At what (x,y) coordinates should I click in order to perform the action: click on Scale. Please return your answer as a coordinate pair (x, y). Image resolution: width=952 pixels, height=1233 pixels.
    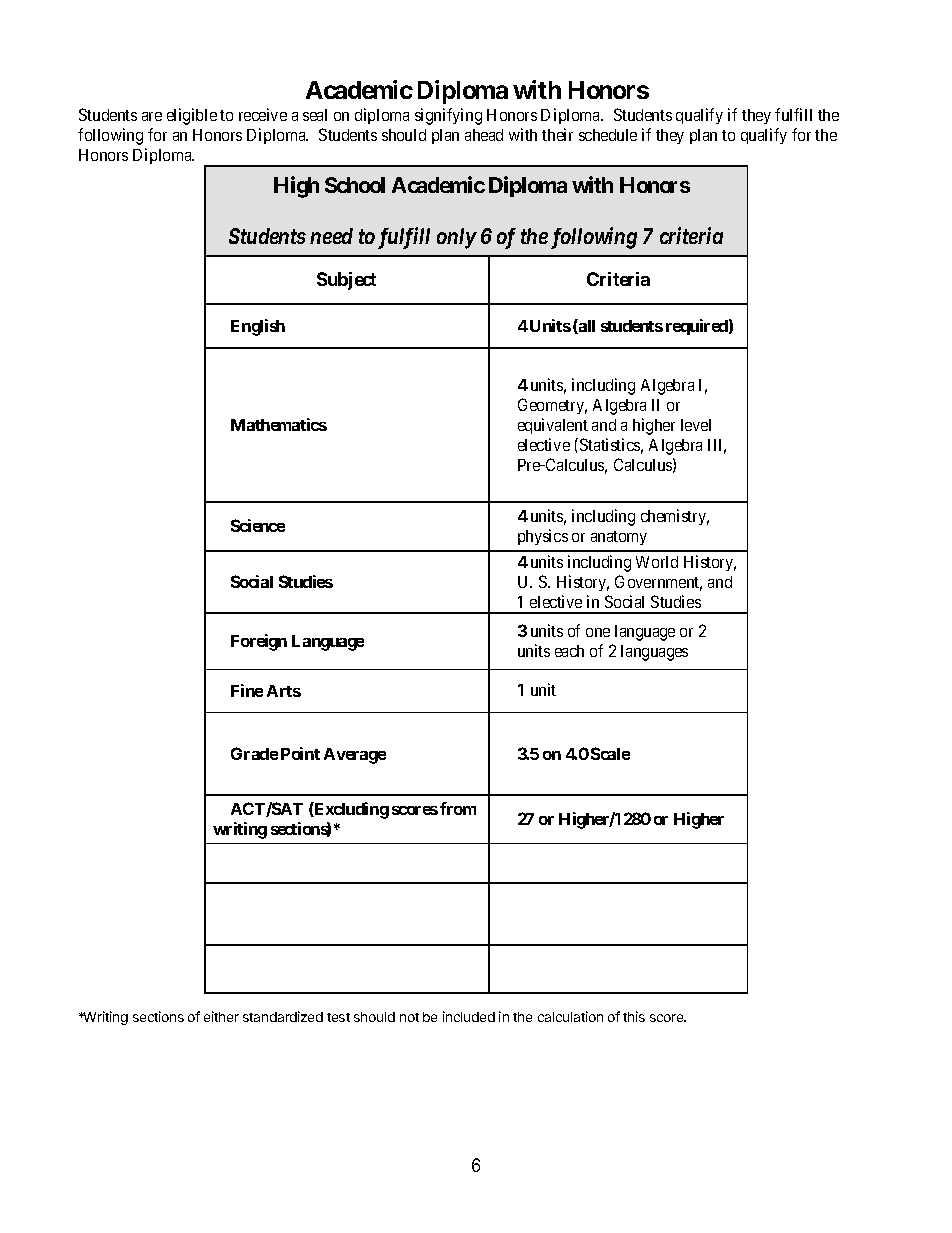
    Looking at the image, I should click on (610, 753).
